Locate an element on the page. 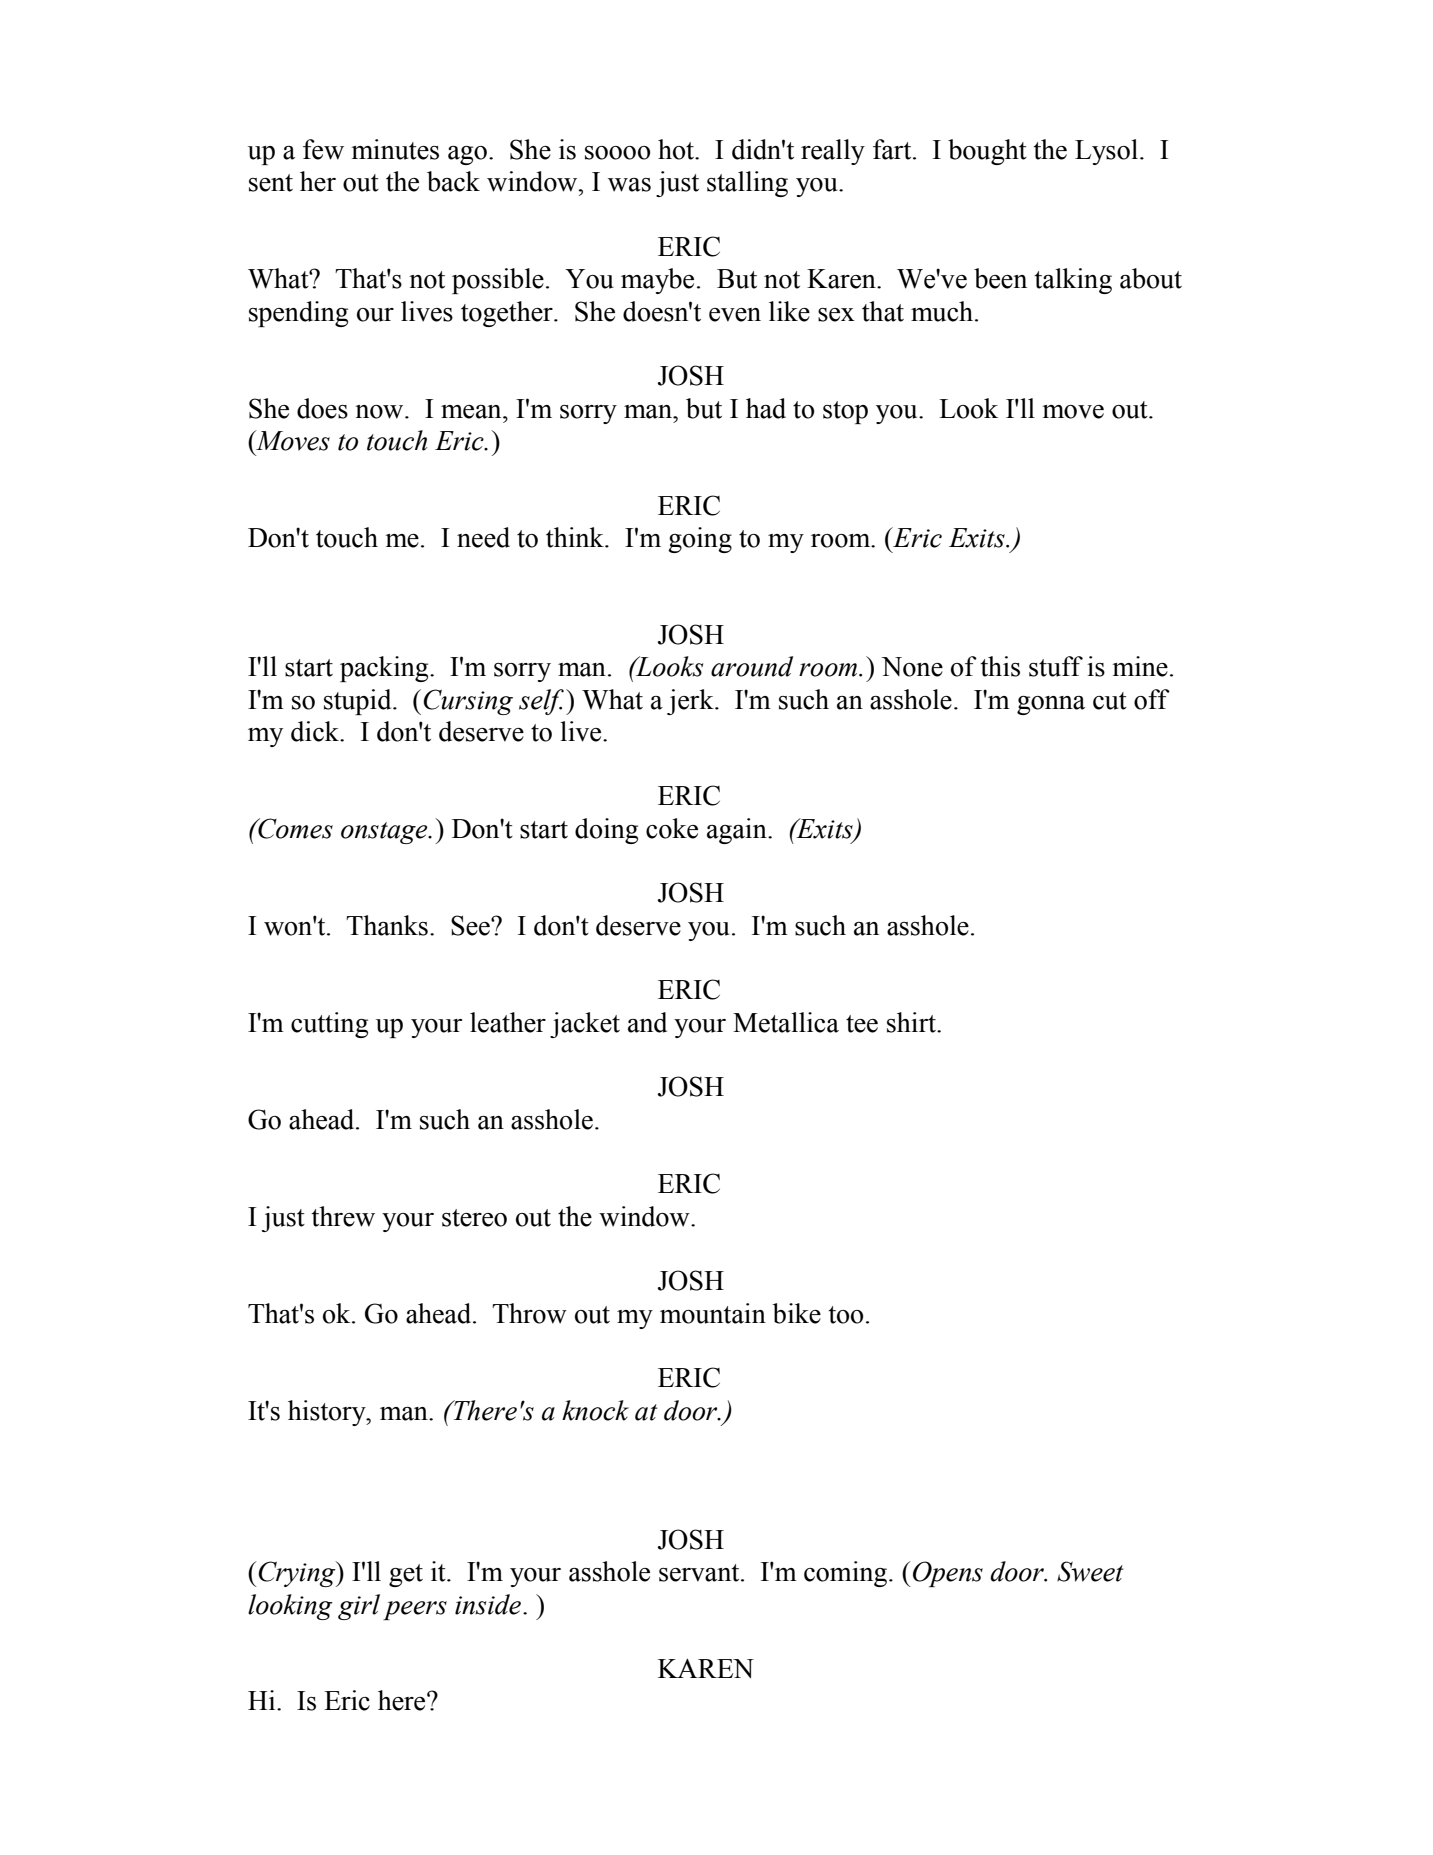 The width and height of the document is (1433, 1855). servant is located at coordinates (700, 1573).
